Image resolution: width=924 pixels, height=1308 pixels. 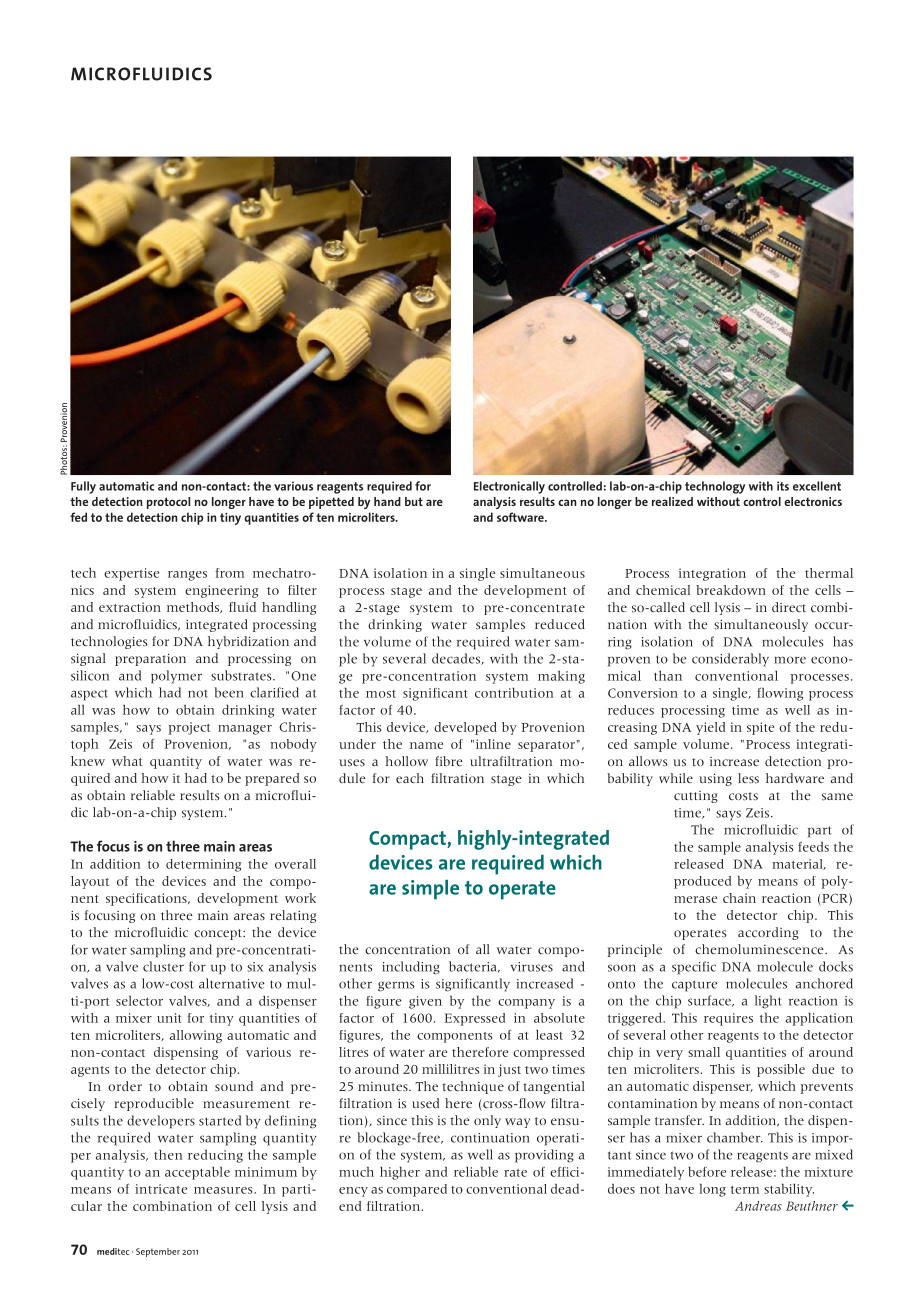 I want to click on its, so click(x=783, y=486).
